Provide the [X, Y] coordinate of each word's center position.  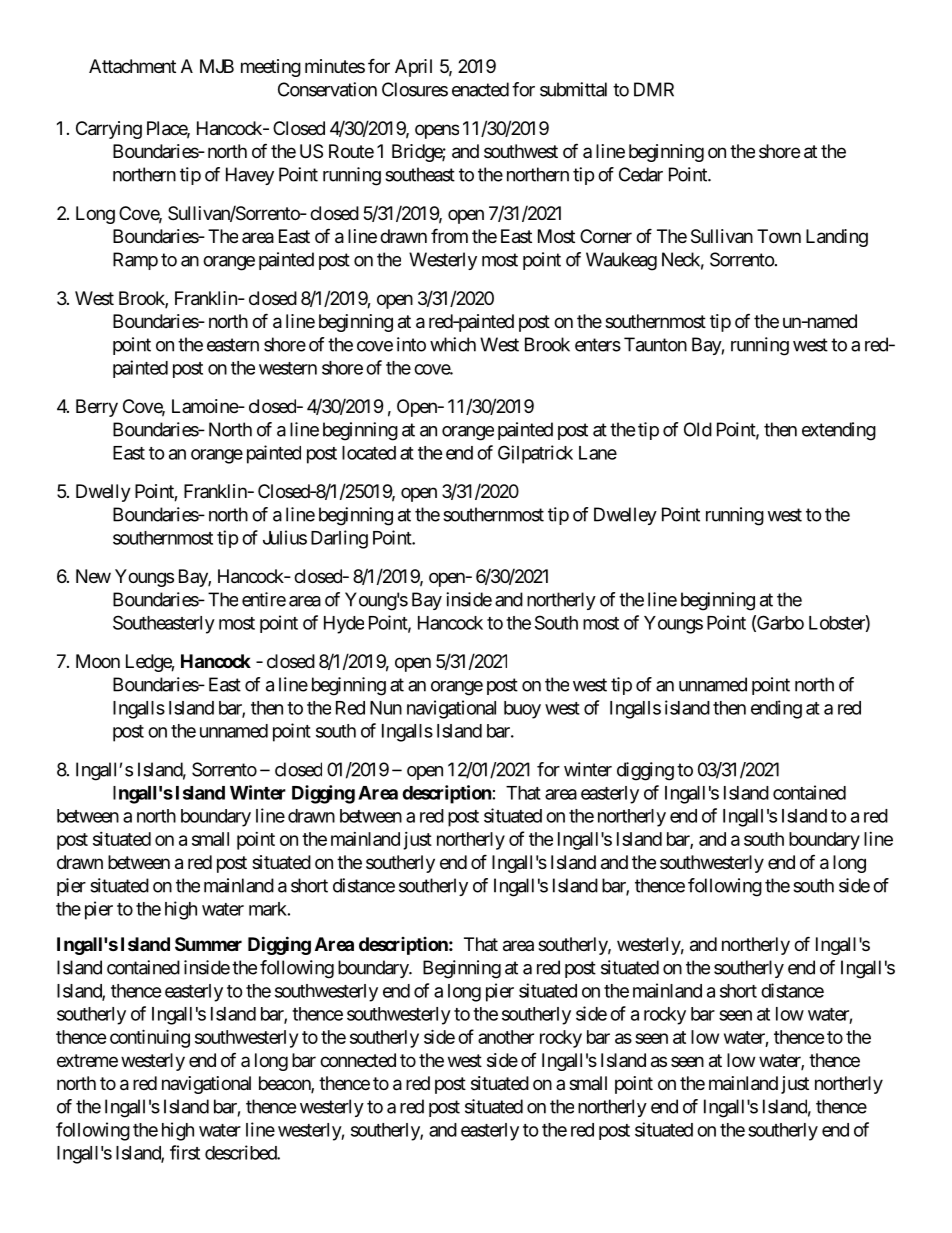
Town [779, 236]
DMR [654, 89]
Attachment [132, 66]
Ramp [135, 261]
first [185, 1152]
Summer [208, 944]
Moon [98, 661]
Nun [386, 708]
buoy [522, 710]
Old [698, 429]
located [369, 453]
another [506, 1037]
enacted [480, 89]
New [93, 576]
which [453, 344]
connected [358, 1060]
